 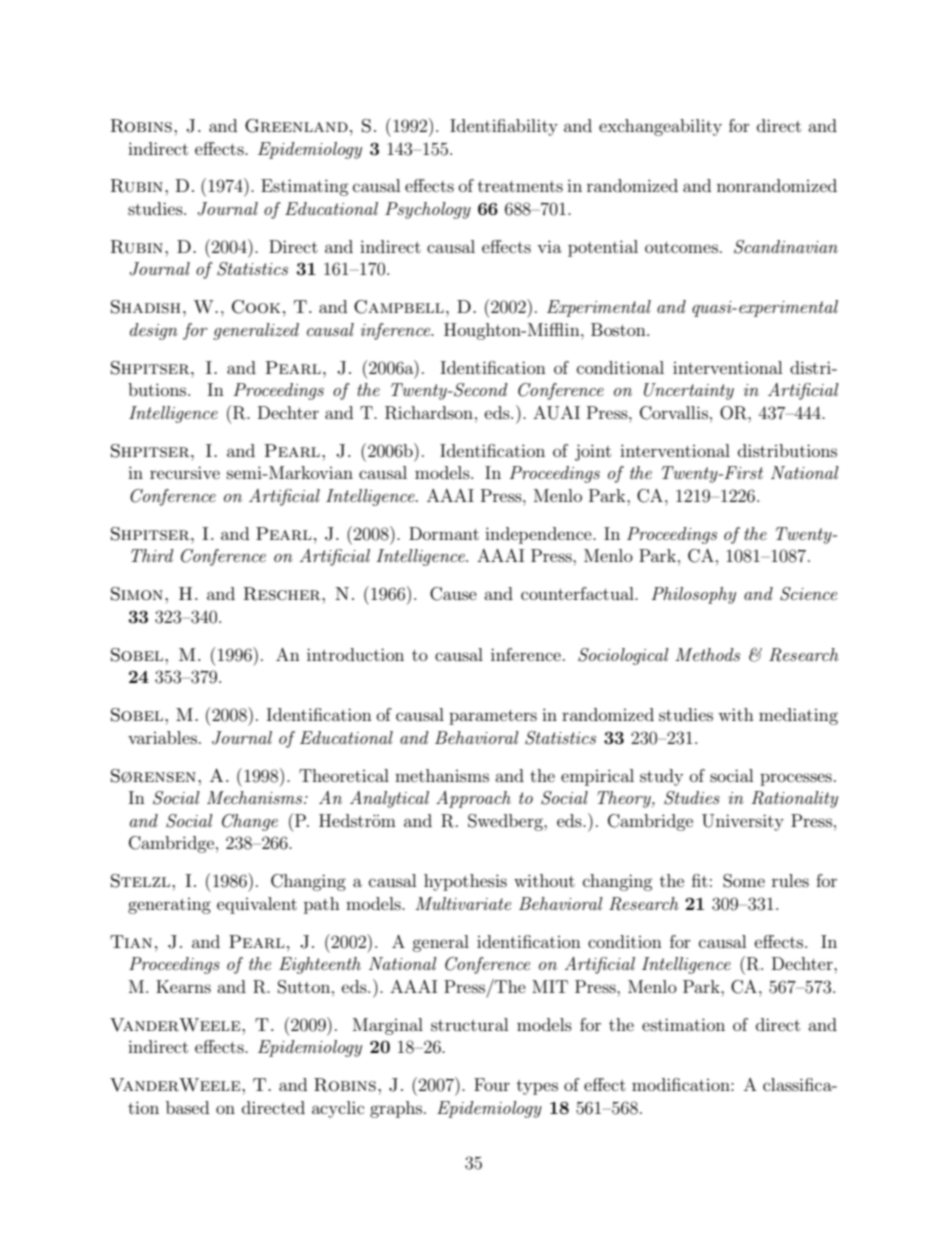 What do you see at coordinates (154, 331) in the screenshot?
I see `design` at bounding box center [154, 331].
